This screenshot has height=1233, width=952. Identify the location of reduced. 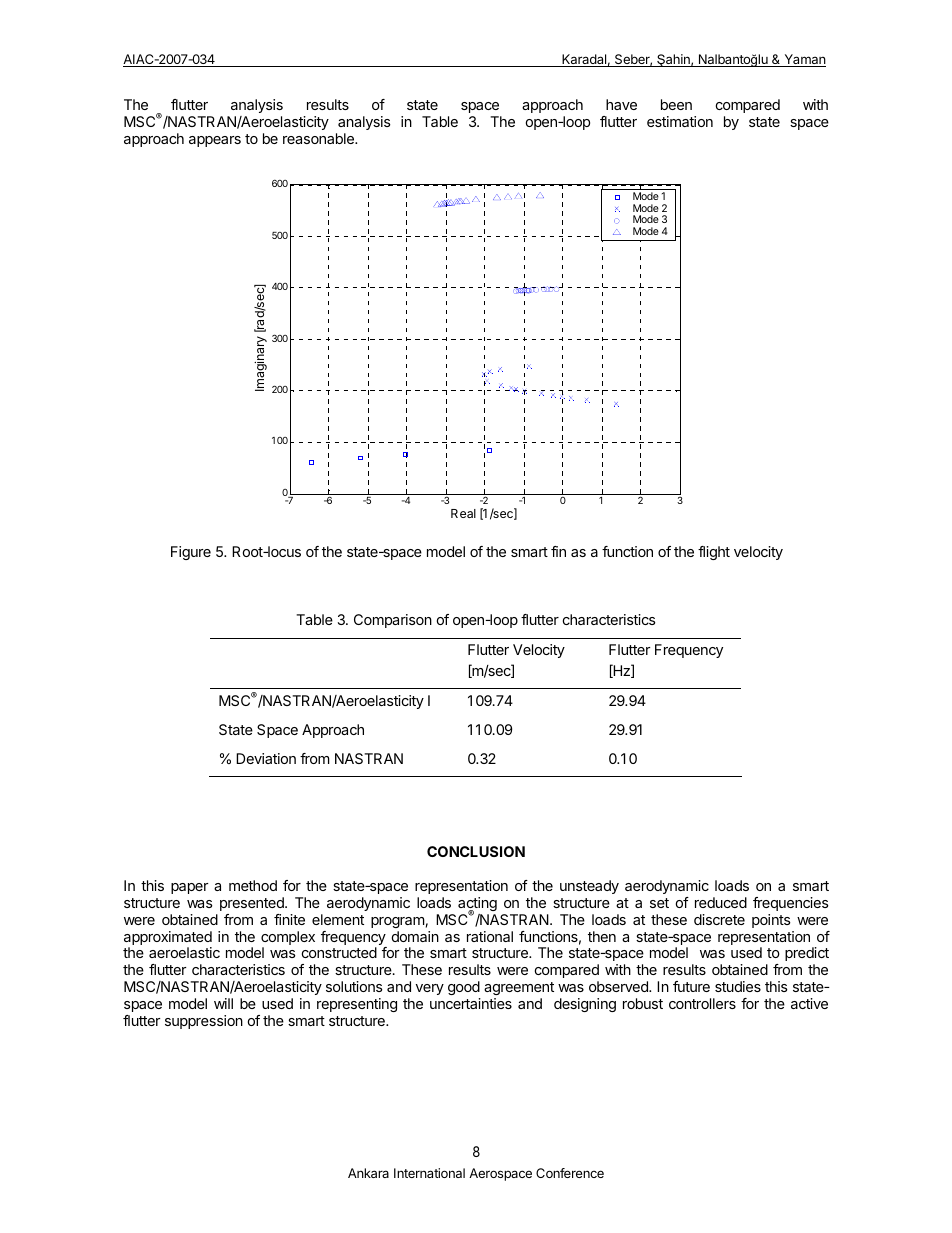
(721, 902).
